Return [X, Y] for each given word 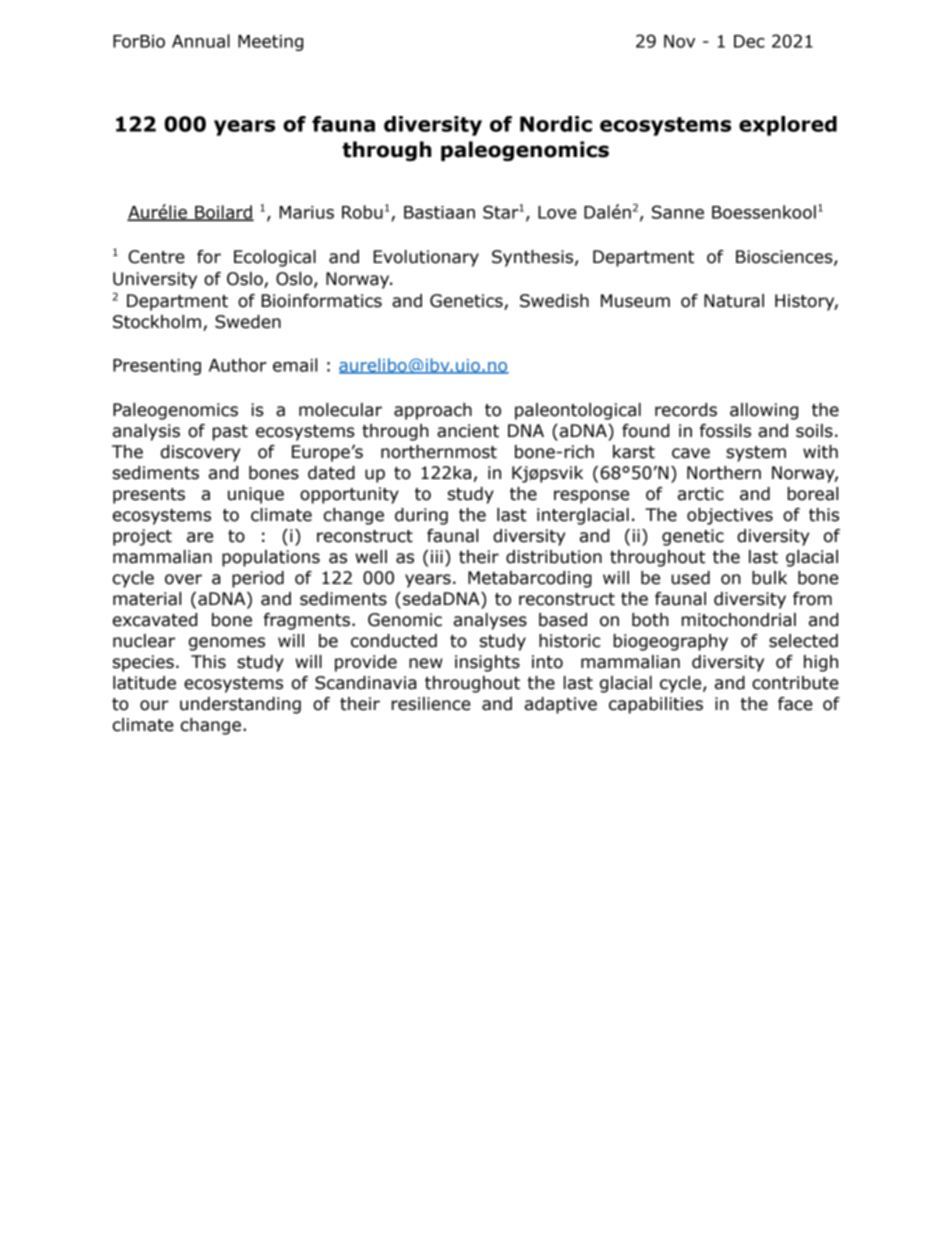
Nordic [556, 124]
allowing [764, 411]
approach [433, 411]
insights [487, 663]
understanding [240, 705]
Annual [201, 41]
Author [238, 365]
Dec [749, 41]
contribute [795, 683]
